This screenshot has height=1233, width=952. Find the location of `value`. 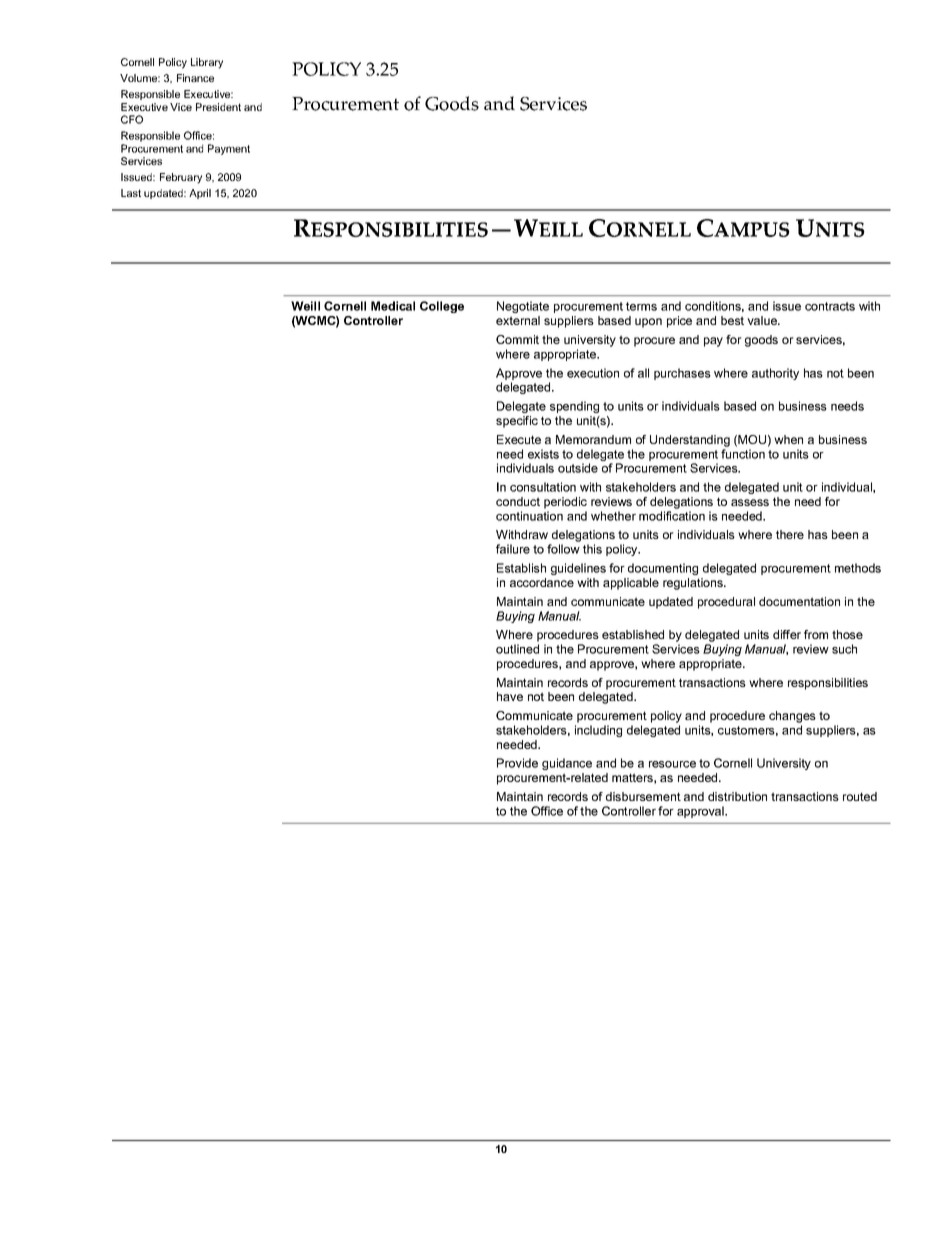

value is located at coordinates (763, 320).
